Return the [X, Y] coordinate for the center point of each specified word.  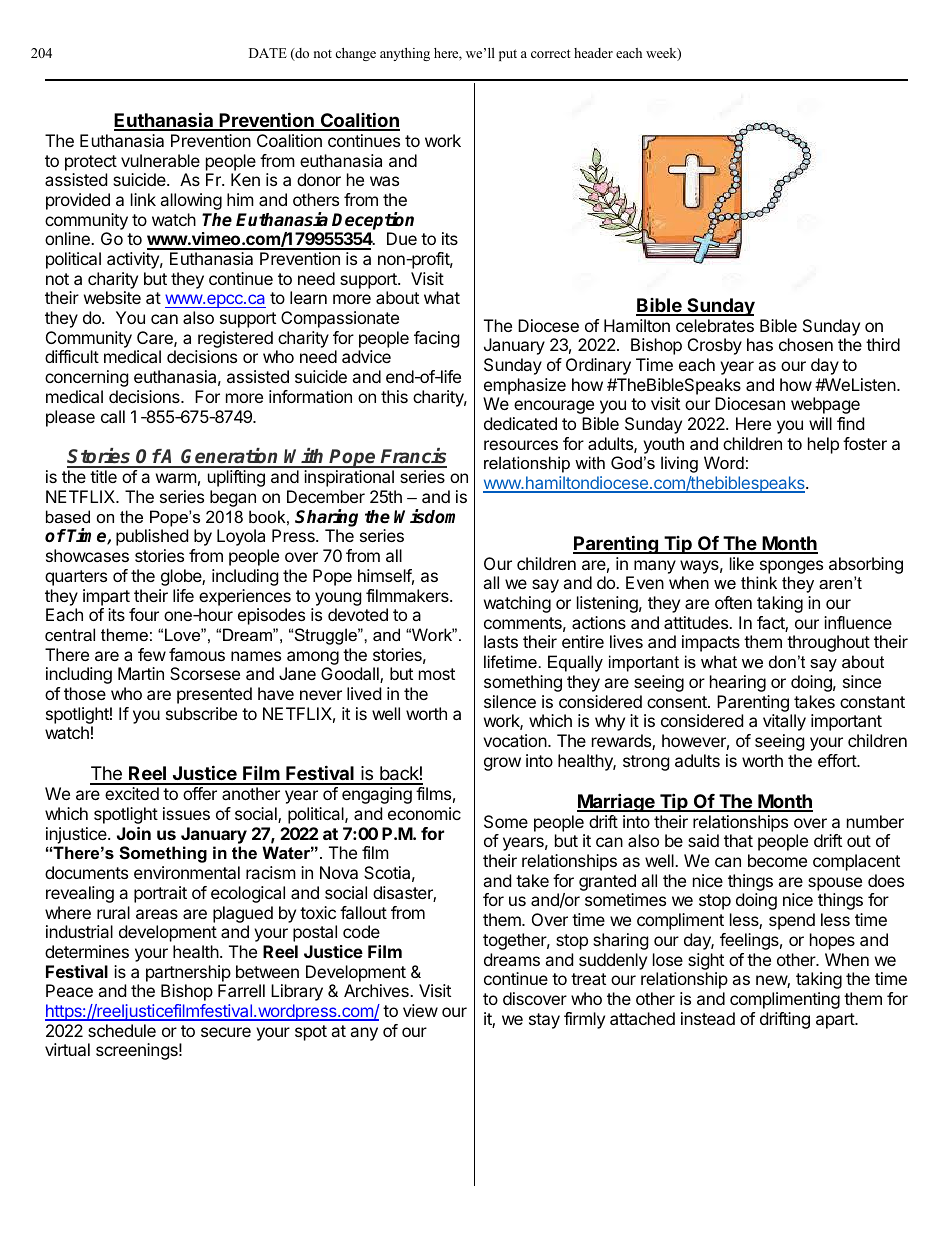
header [593, 53]
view [420, 1010]
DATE [268, 53]
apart [836, 1021]
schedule [122, 1030]
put [508, 55]
